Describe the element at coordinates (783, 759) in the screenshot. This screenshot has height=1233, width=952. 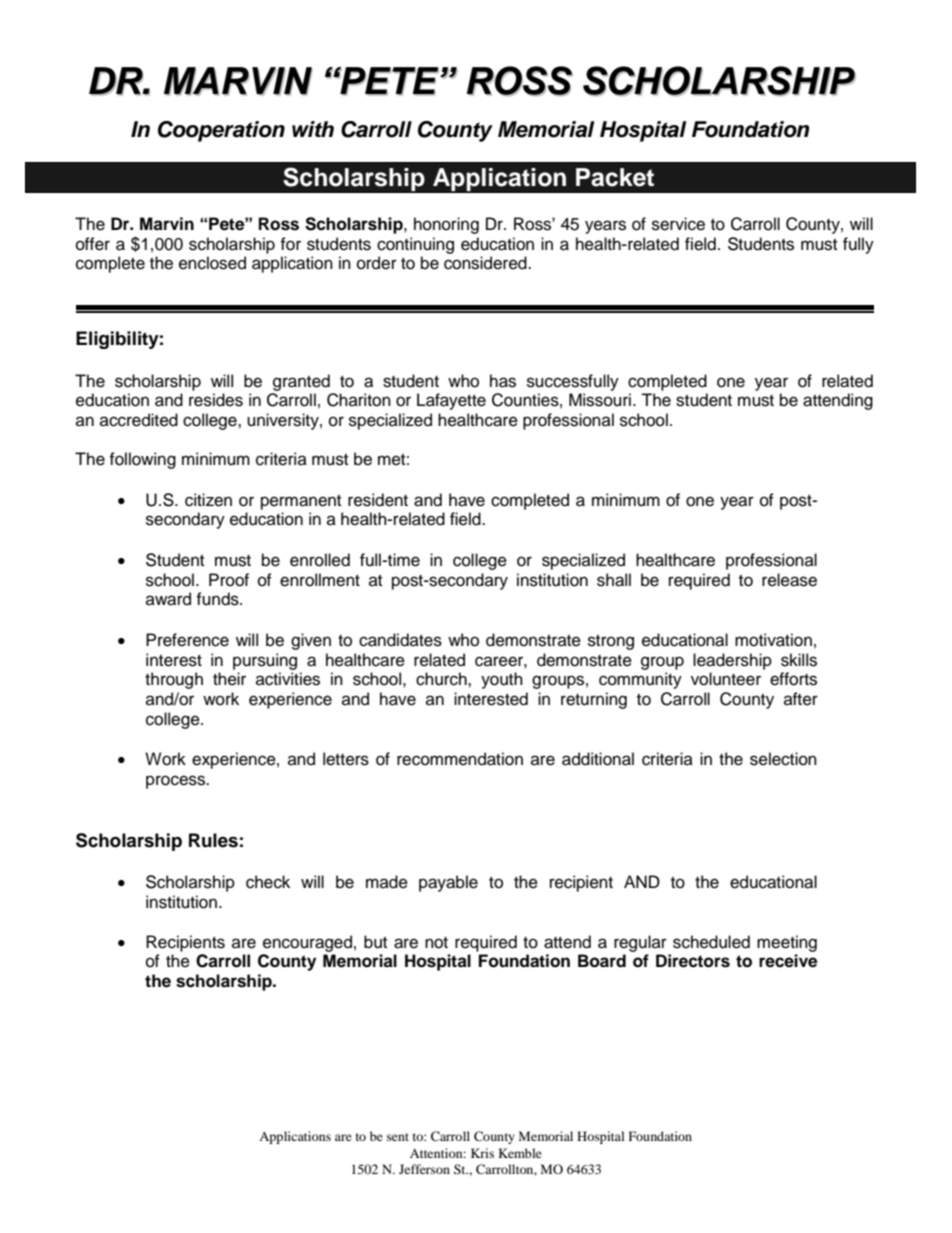
I see `selection` at that location.
